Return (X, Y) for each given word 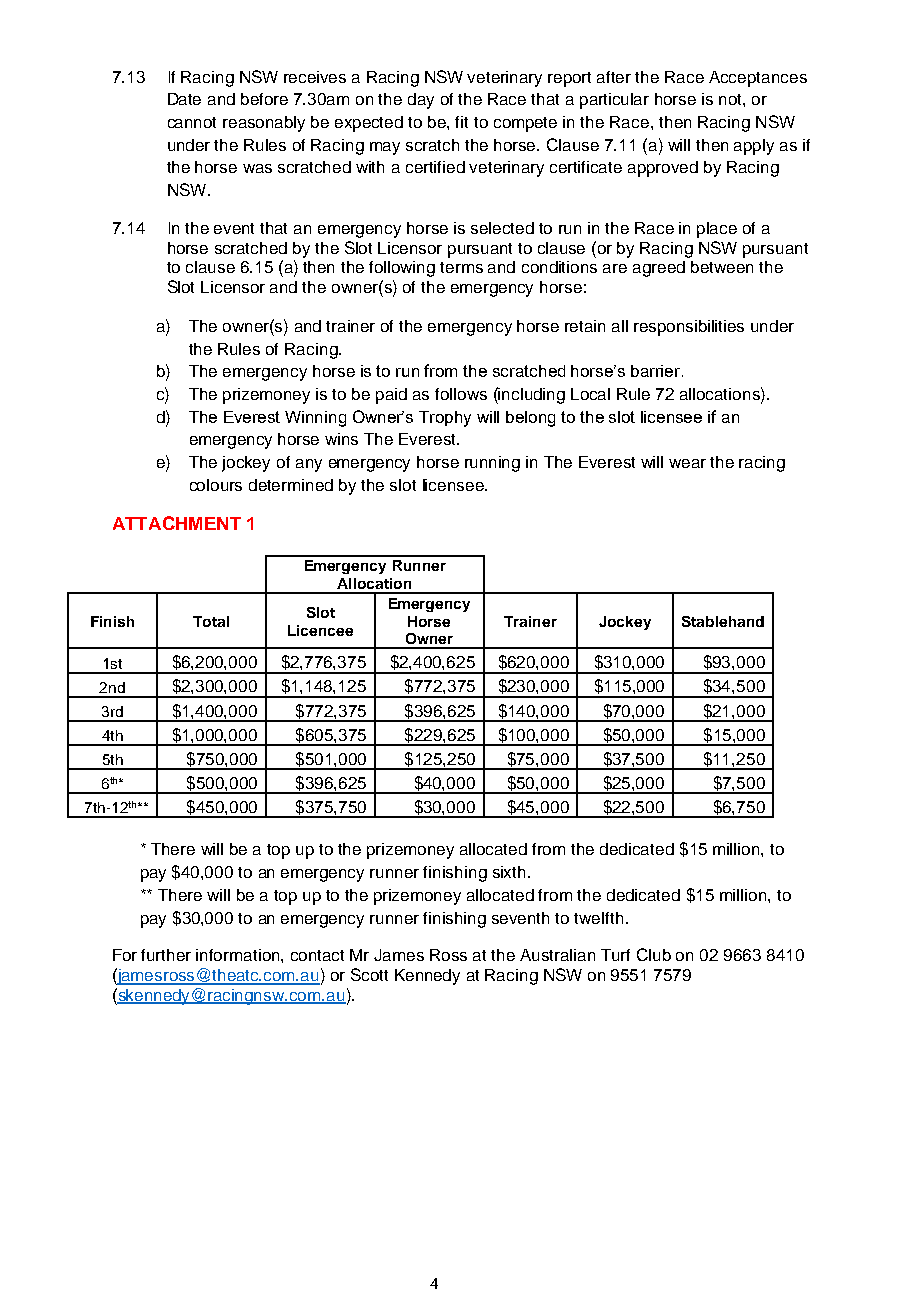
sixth (509, 872)
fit (461, 122)
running (492, 464)
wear (687, 463)
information (239, 955)
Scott (369, 974)
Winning (315, 419)
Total (211, 621)
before (264, 99)
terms (461, 267)
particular (614, 101)
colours (216, 485)
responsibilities (689, 328)
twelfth (598, 918)
